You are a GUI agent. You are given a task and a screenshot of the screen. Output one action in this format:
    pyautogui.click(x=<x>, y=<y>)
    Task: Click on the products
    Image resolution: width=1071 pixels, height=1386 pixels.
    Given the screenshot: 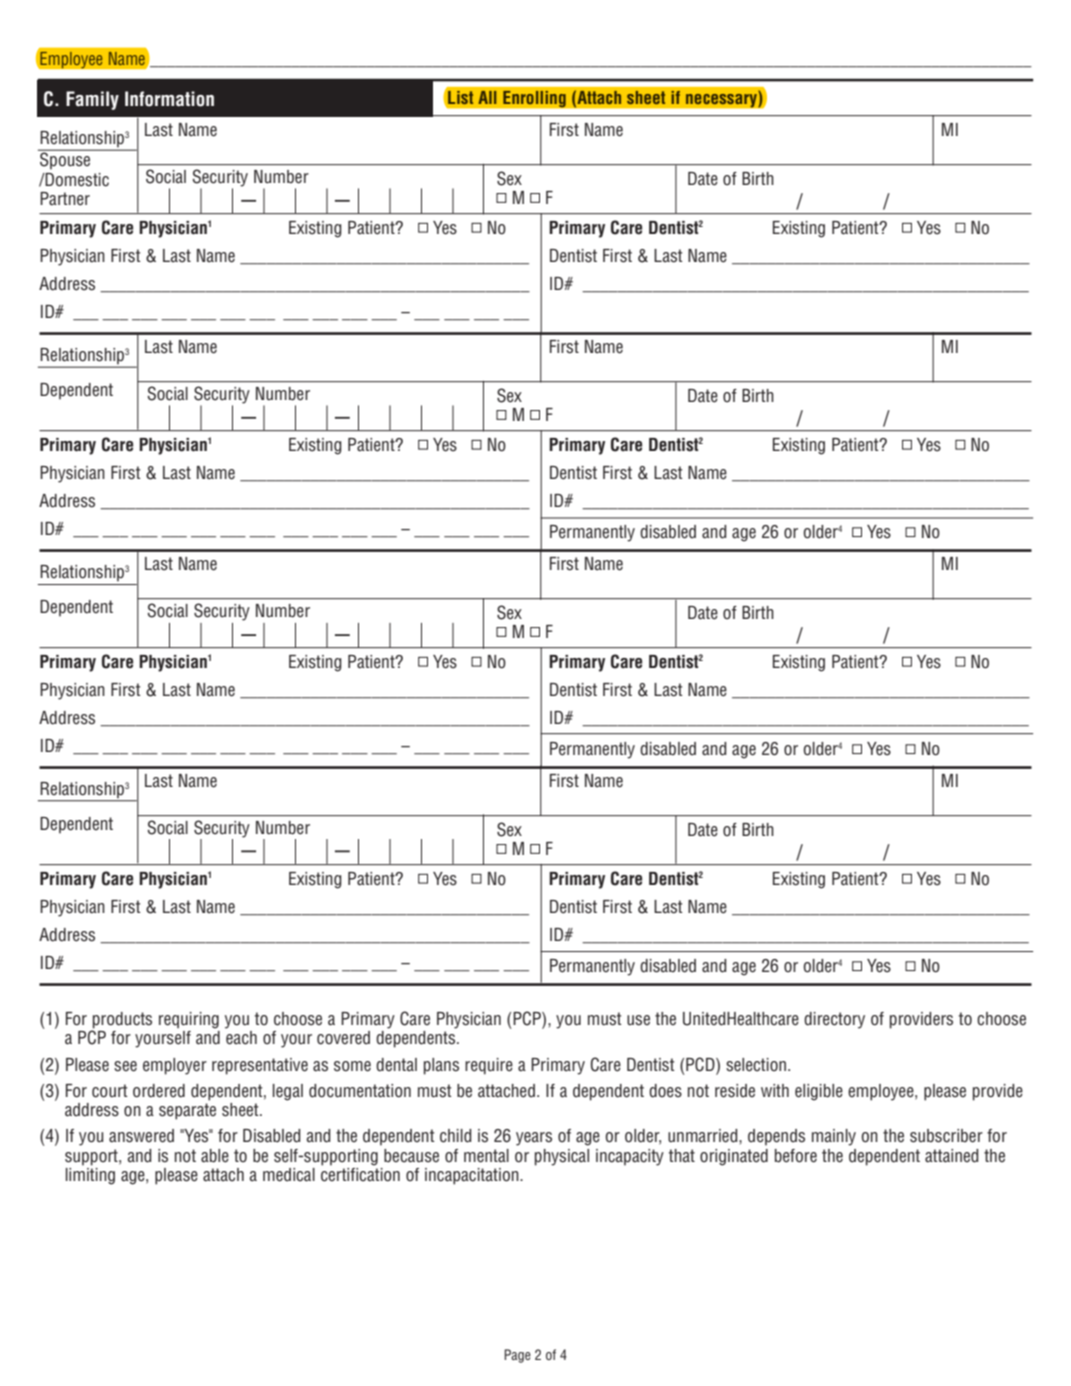 What is the action you would take?
    pyautogui.click(x=121, y=1021)
